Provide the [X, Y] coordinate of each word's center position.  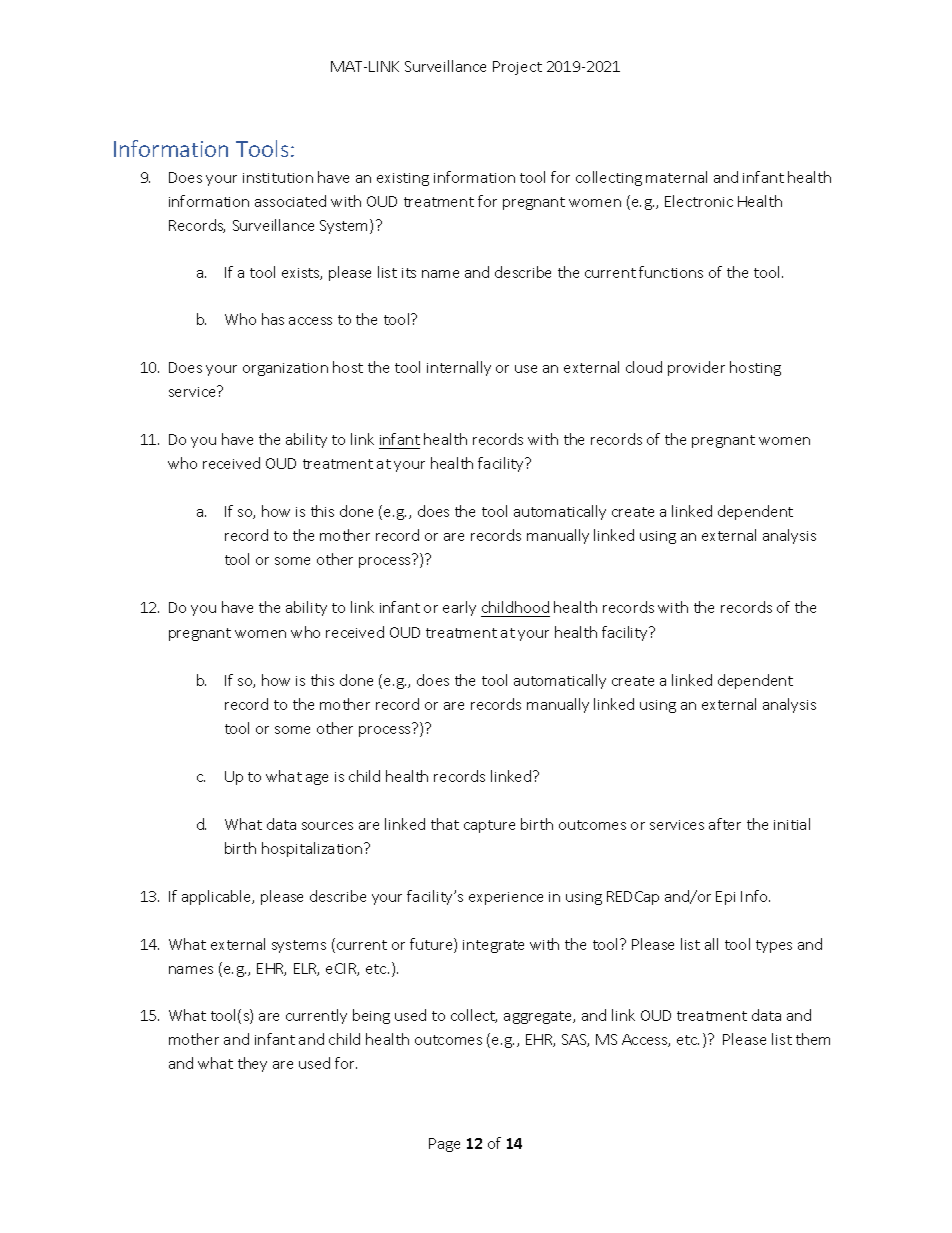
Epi [725, 898]
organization [285, 369]
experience [506, 898]
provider [696, 368]
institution [278, 178]
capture [489, 826]
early [459, 608]
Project [517, 68]
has [273, 319]
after [725, 824]
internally [459, 368]
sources [327, 826]
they [252, 1064]
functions [671, 272]
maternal [676, 177]
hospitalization [313, 849]
